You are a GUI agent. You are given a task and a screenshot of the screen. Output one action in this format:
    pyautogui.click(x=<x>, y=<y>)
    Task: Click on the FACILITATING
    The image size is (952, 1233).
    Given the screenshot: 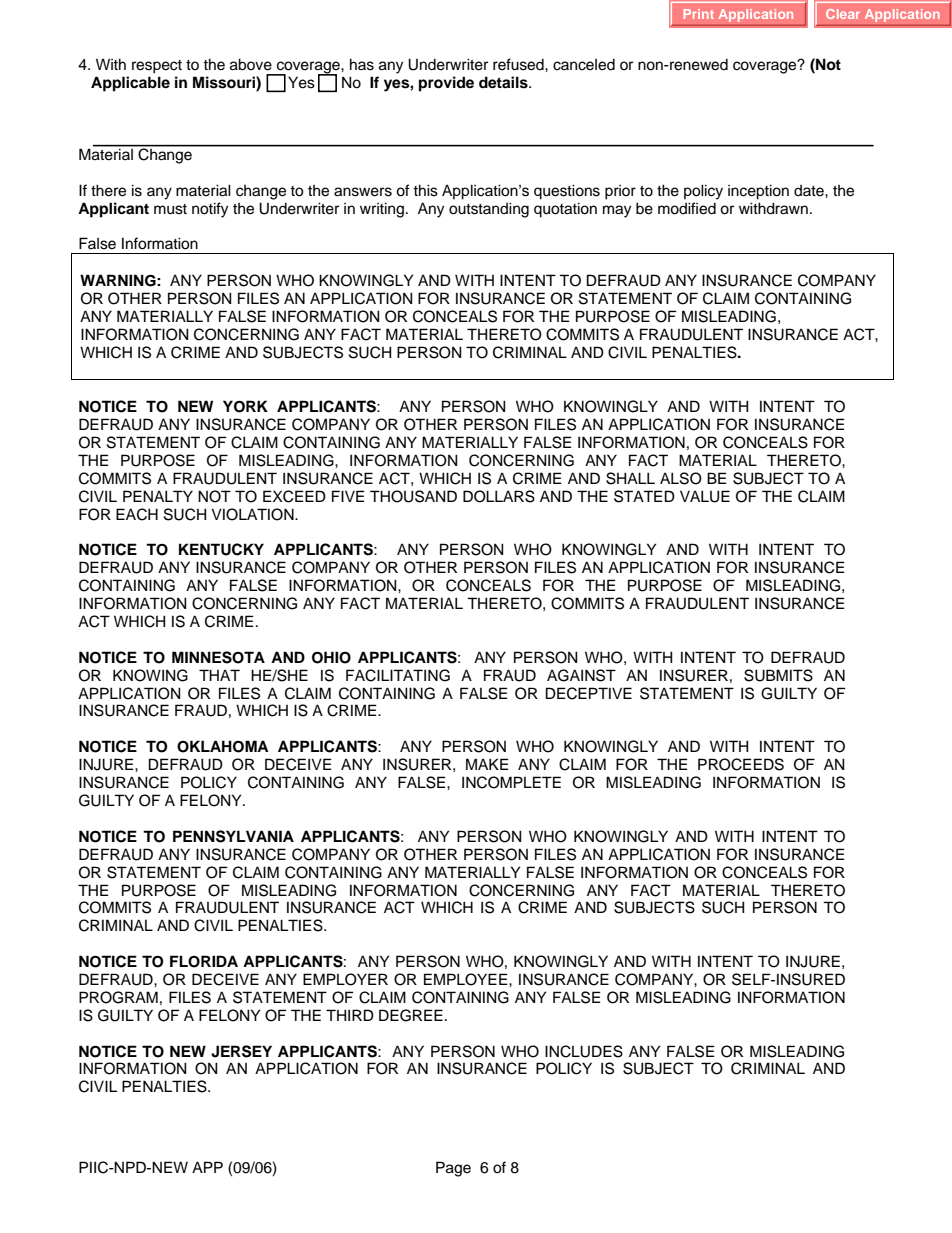 What is the action you would take?
    pyautogui.click(x=398, y=675)
